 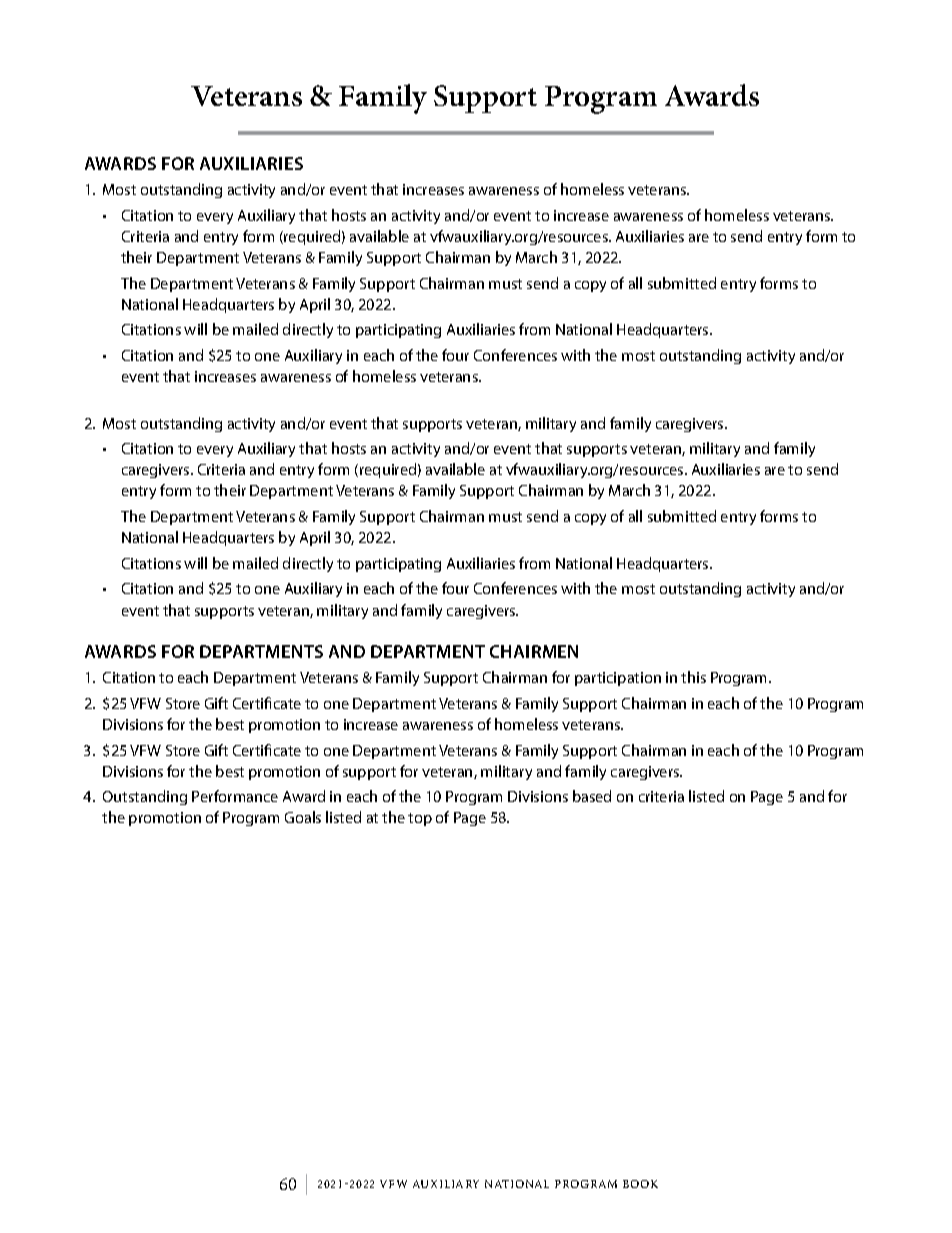 I want to click on CHAIRMEN, so click(x=534, y=651).
